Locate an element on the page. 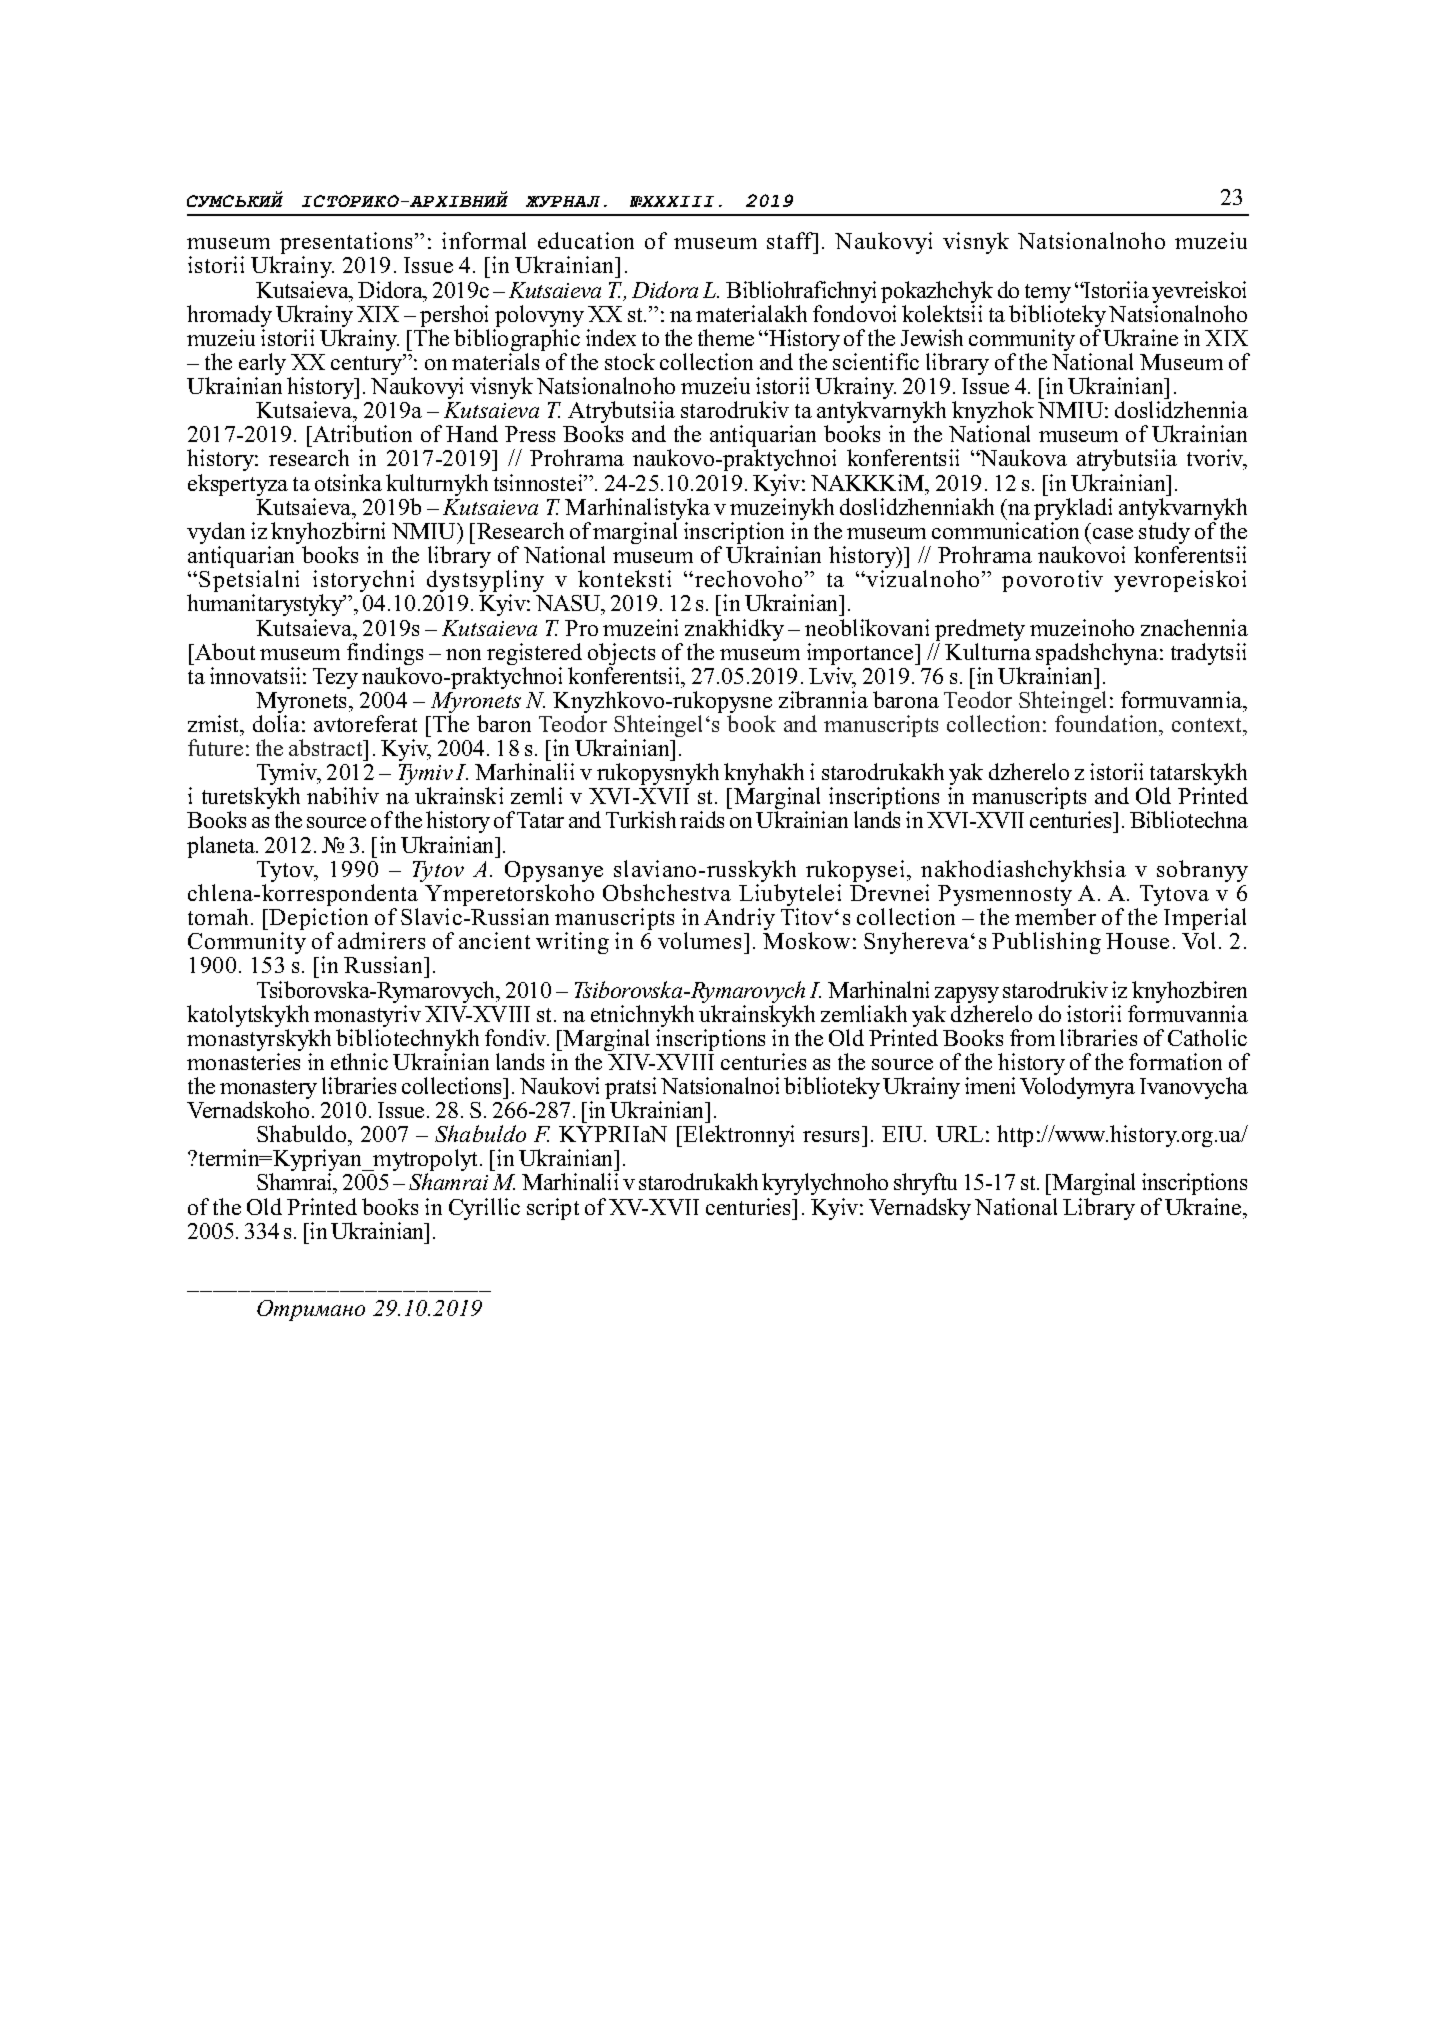 The image size is (1437, 2032). resurs is located at coordinates (831, 1136).
